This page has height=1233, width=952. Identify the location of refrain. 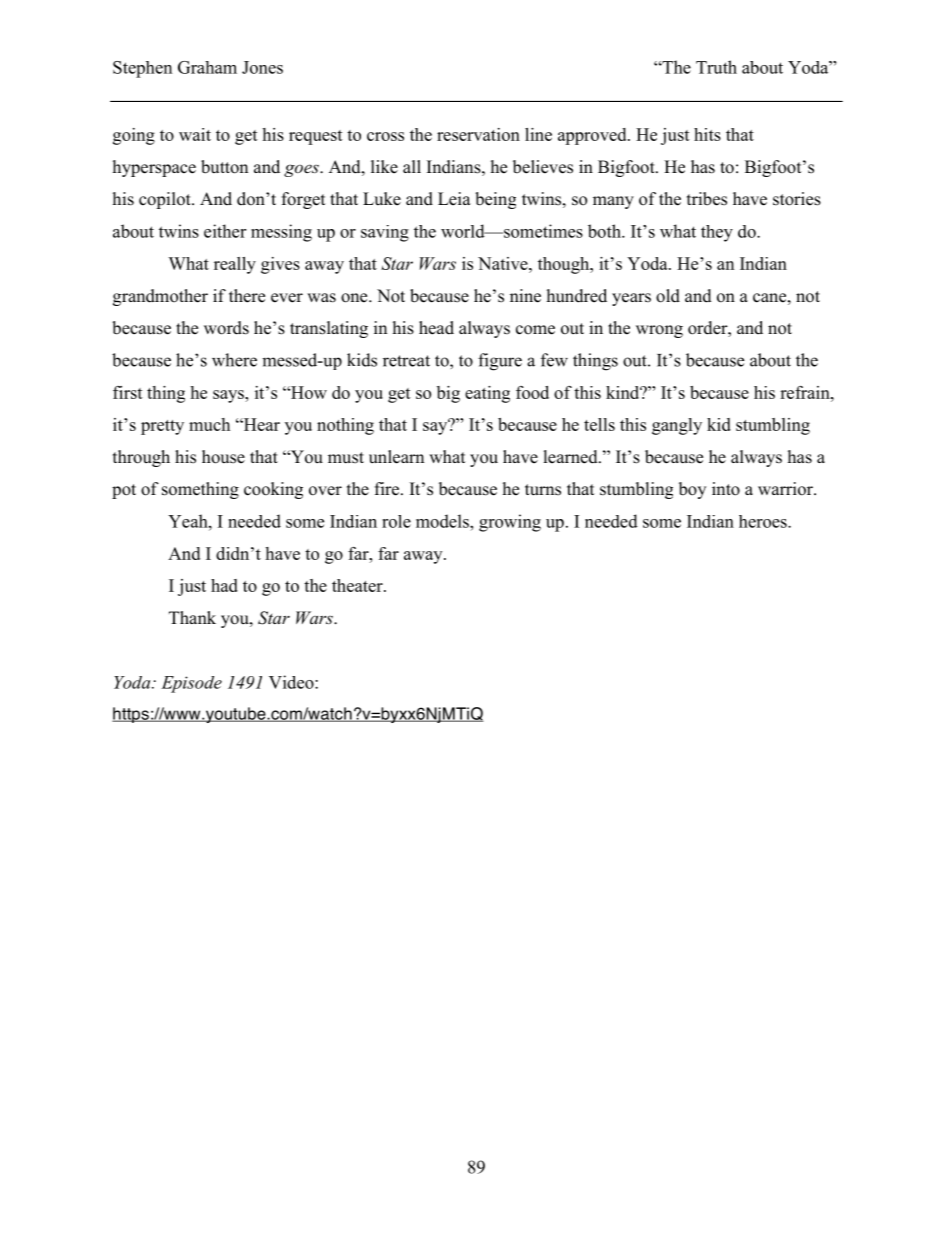
(806, 392).
